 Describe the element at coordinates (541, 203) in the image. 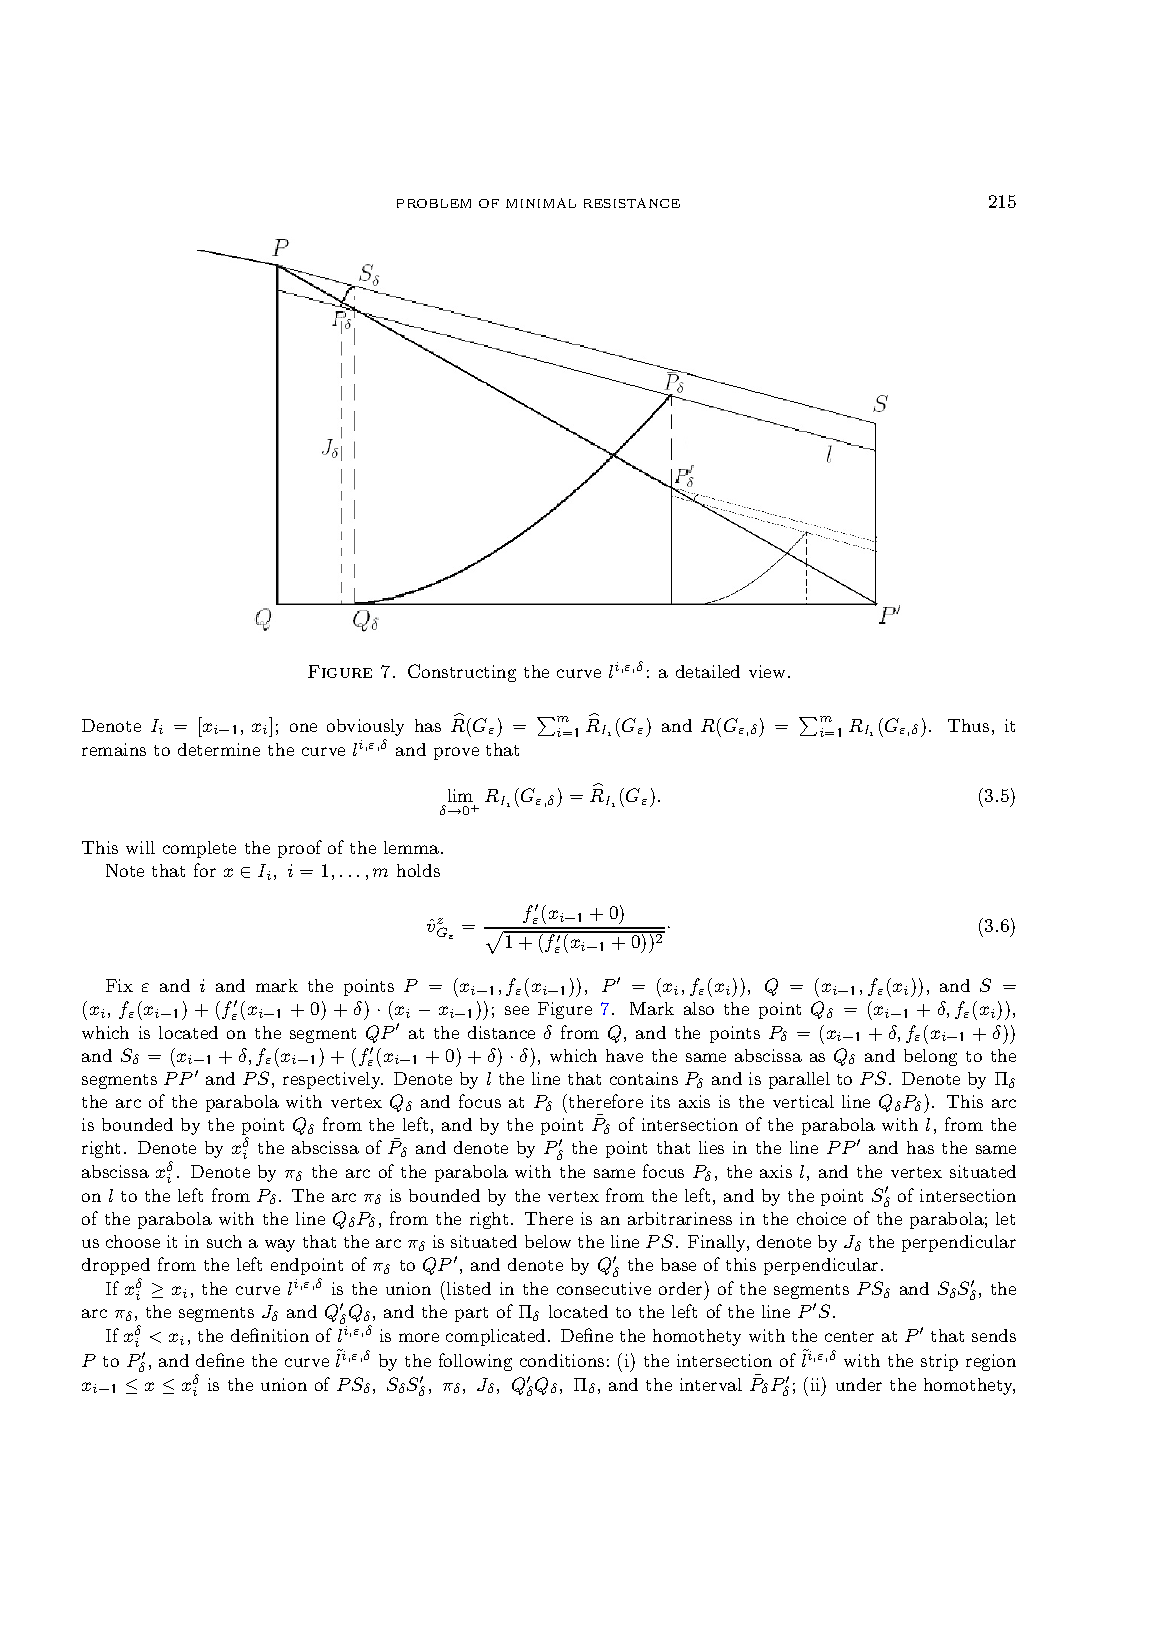

I see `MINIMAL` at that location.
